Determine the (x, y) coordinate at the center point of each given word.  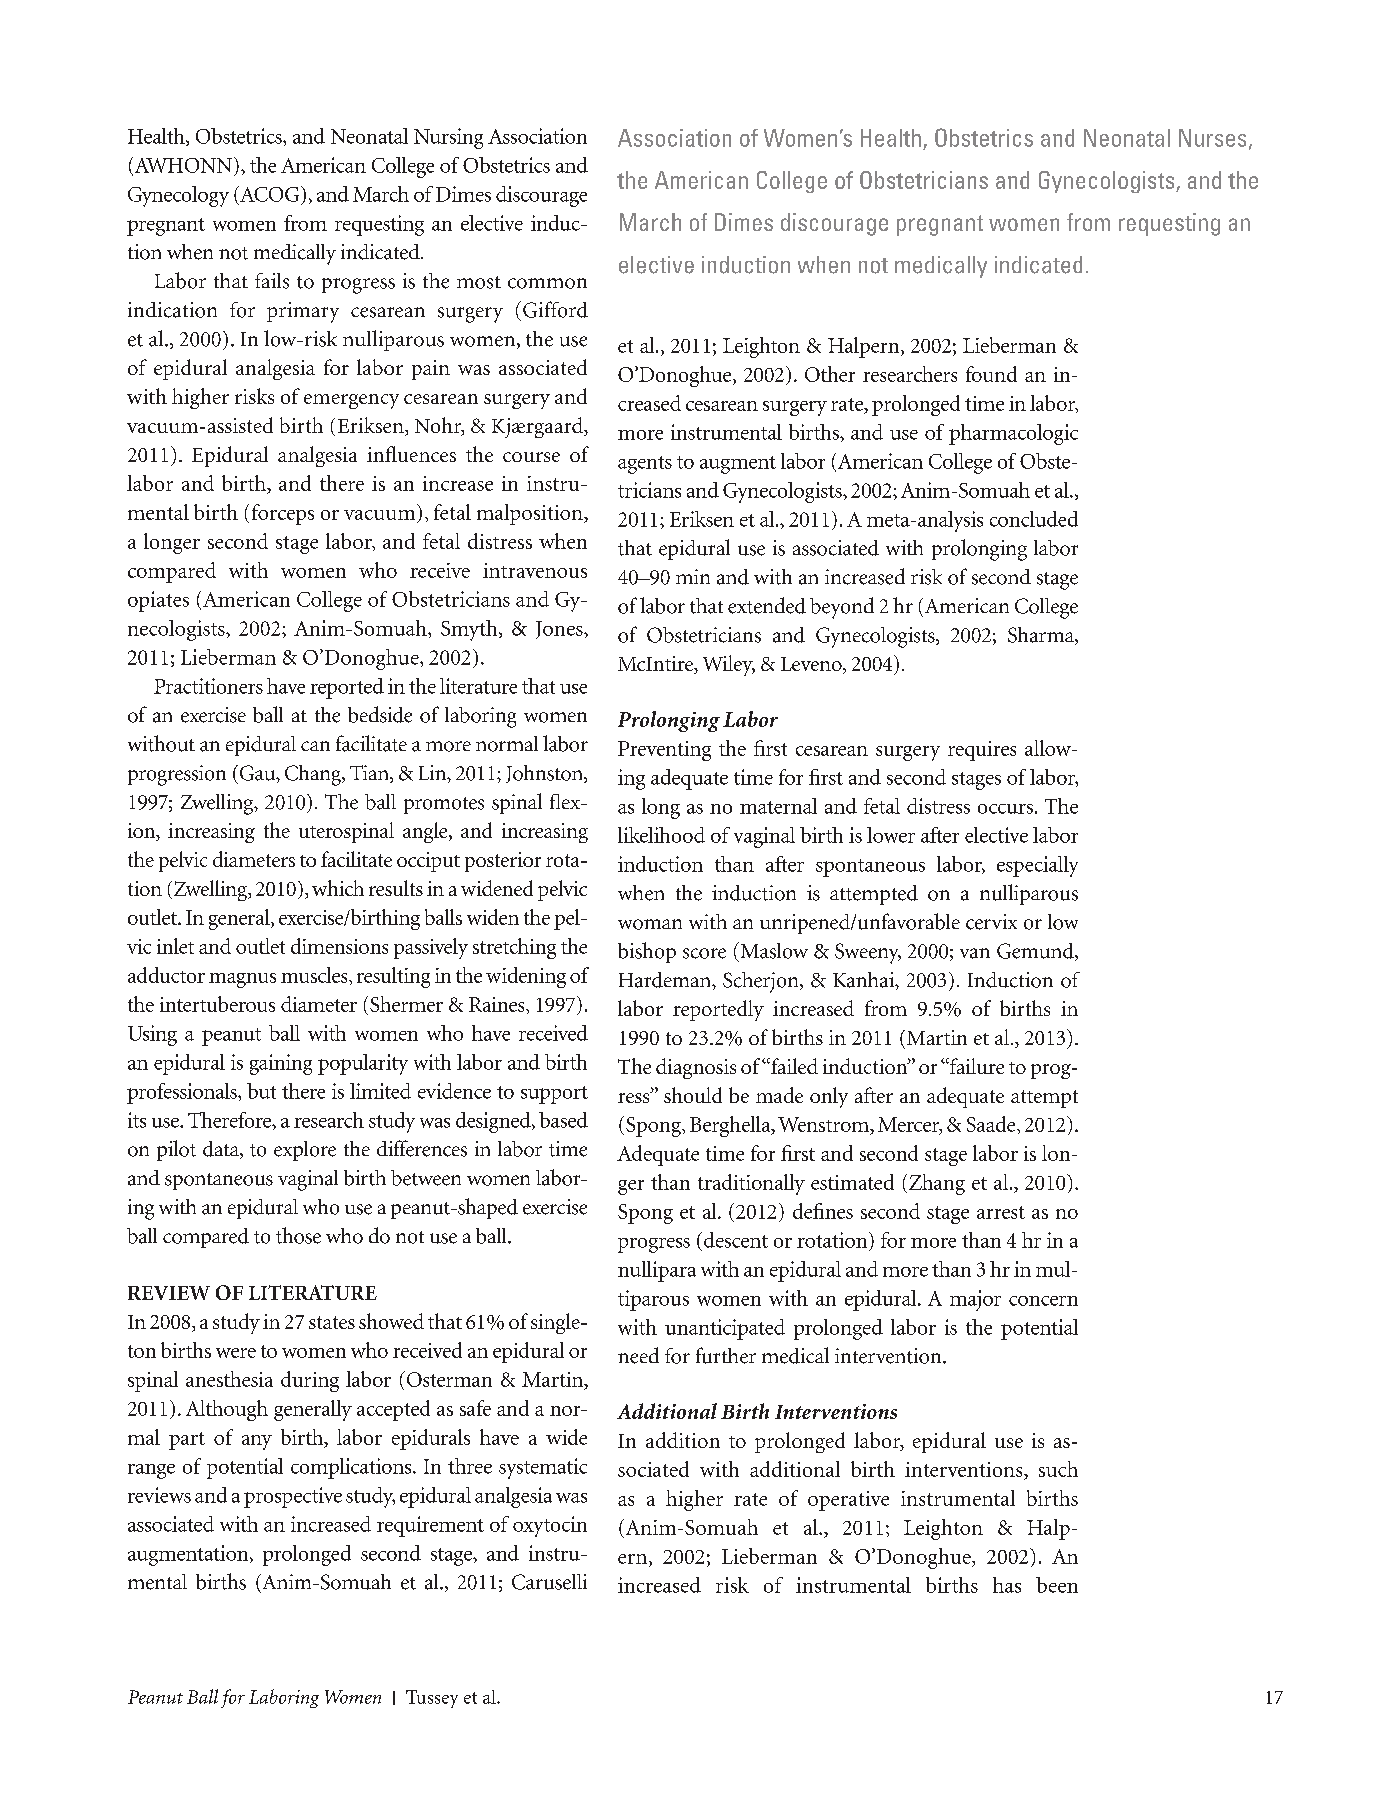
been (1057, 1585)
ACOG (270, 194)
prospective (293, 1497)
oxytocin (550, 1526)
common (547, 283)
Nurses (1212, 138)
